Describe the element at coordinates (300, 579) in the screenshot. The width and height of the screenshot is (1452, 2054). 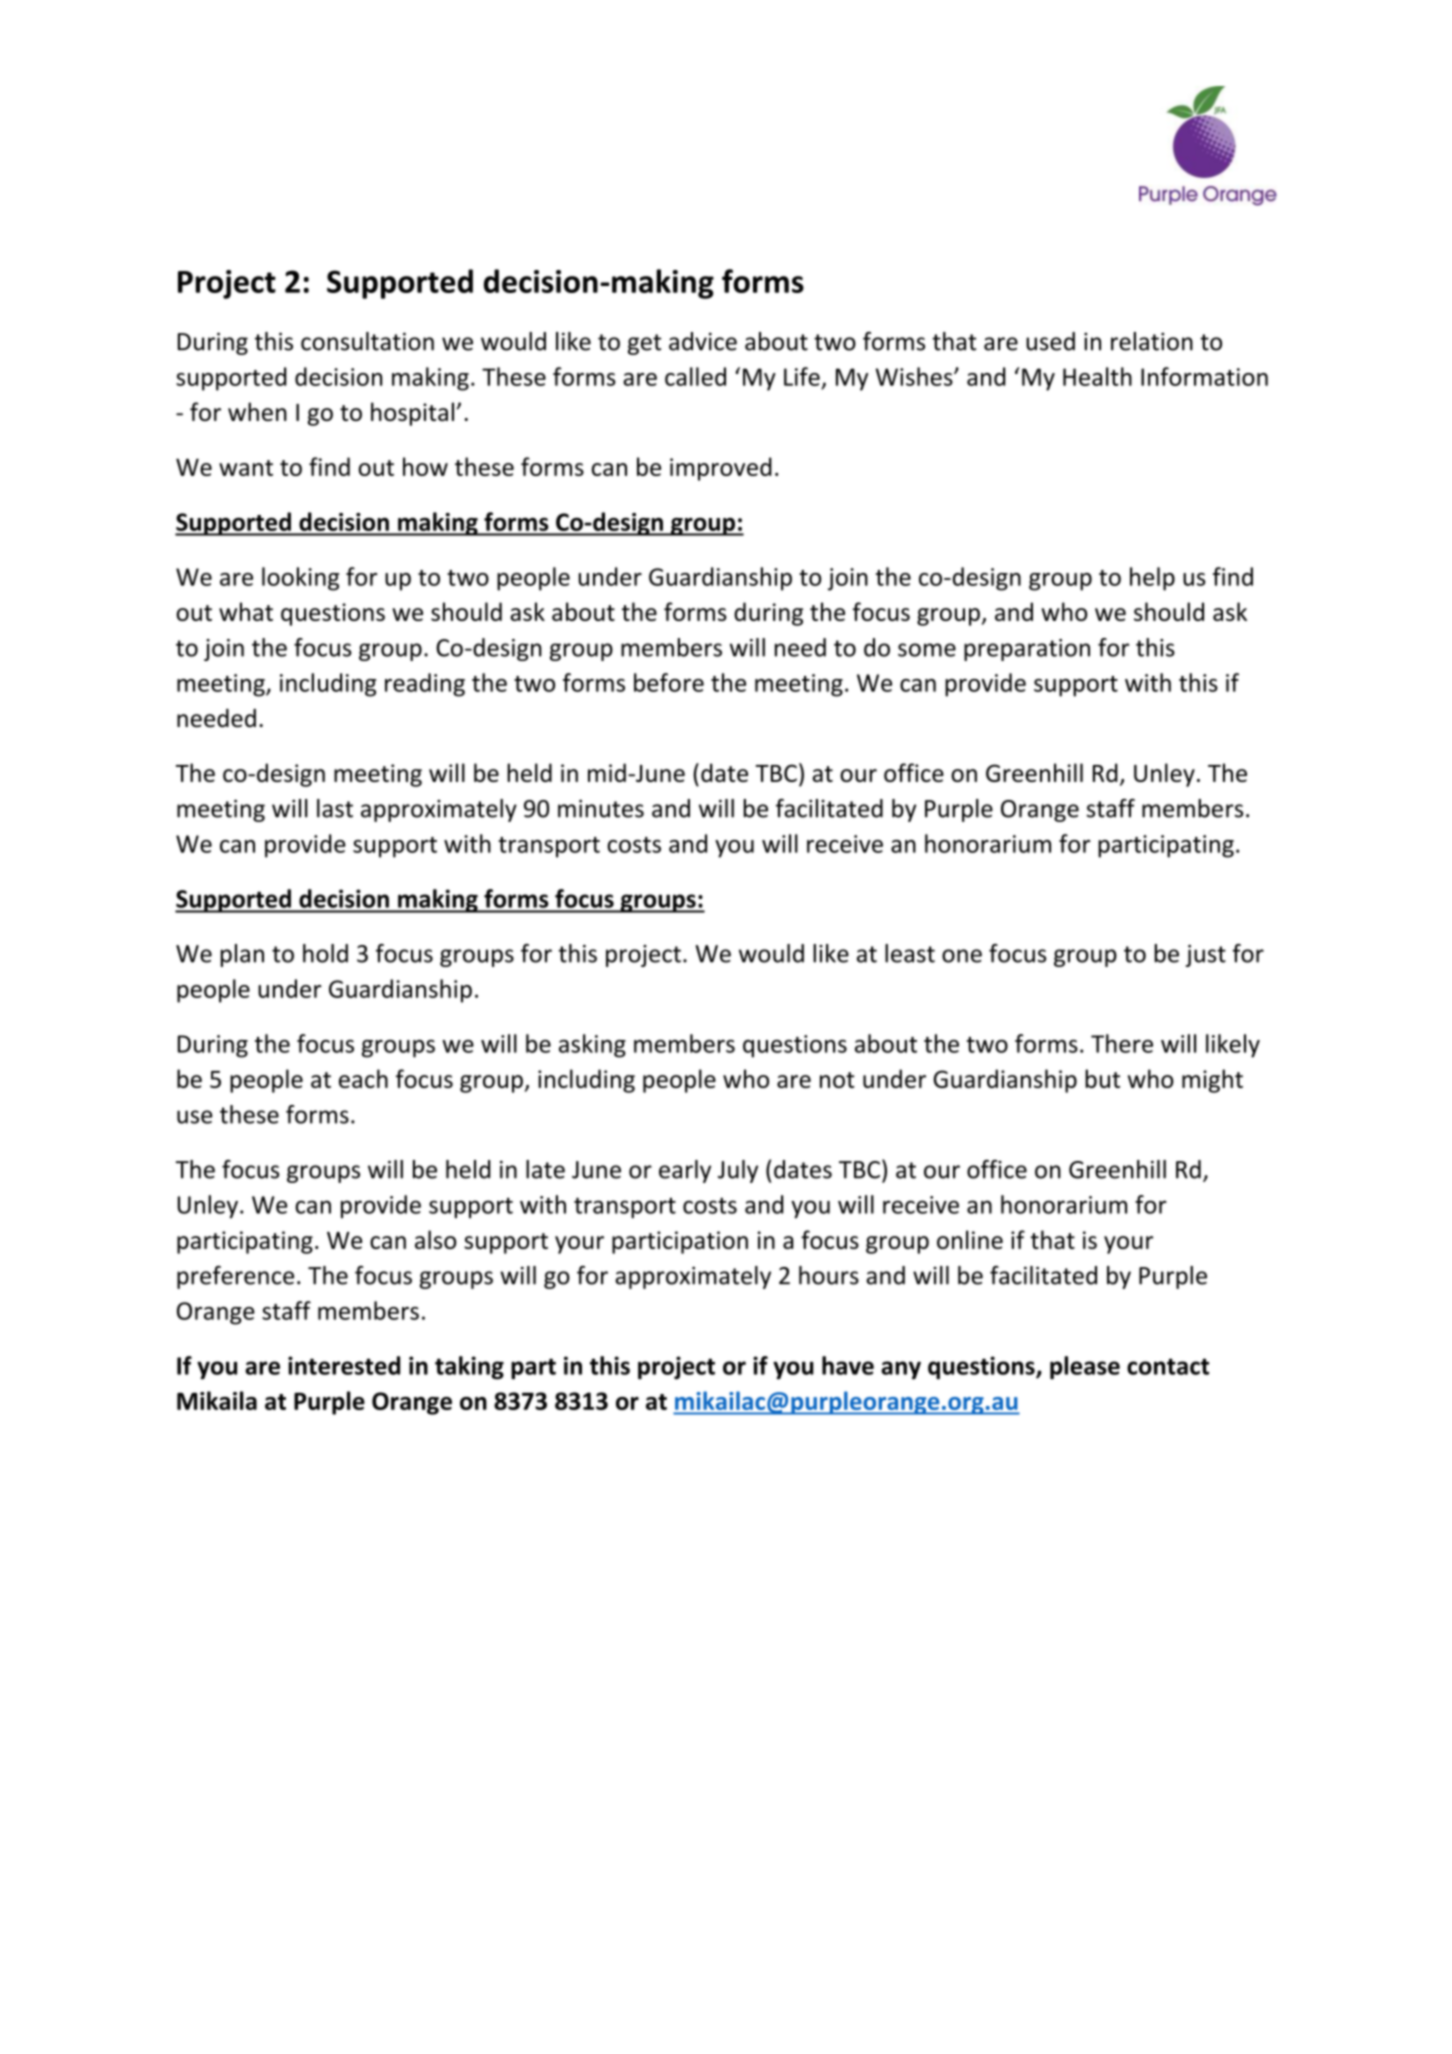
I see `looking` at that location.
